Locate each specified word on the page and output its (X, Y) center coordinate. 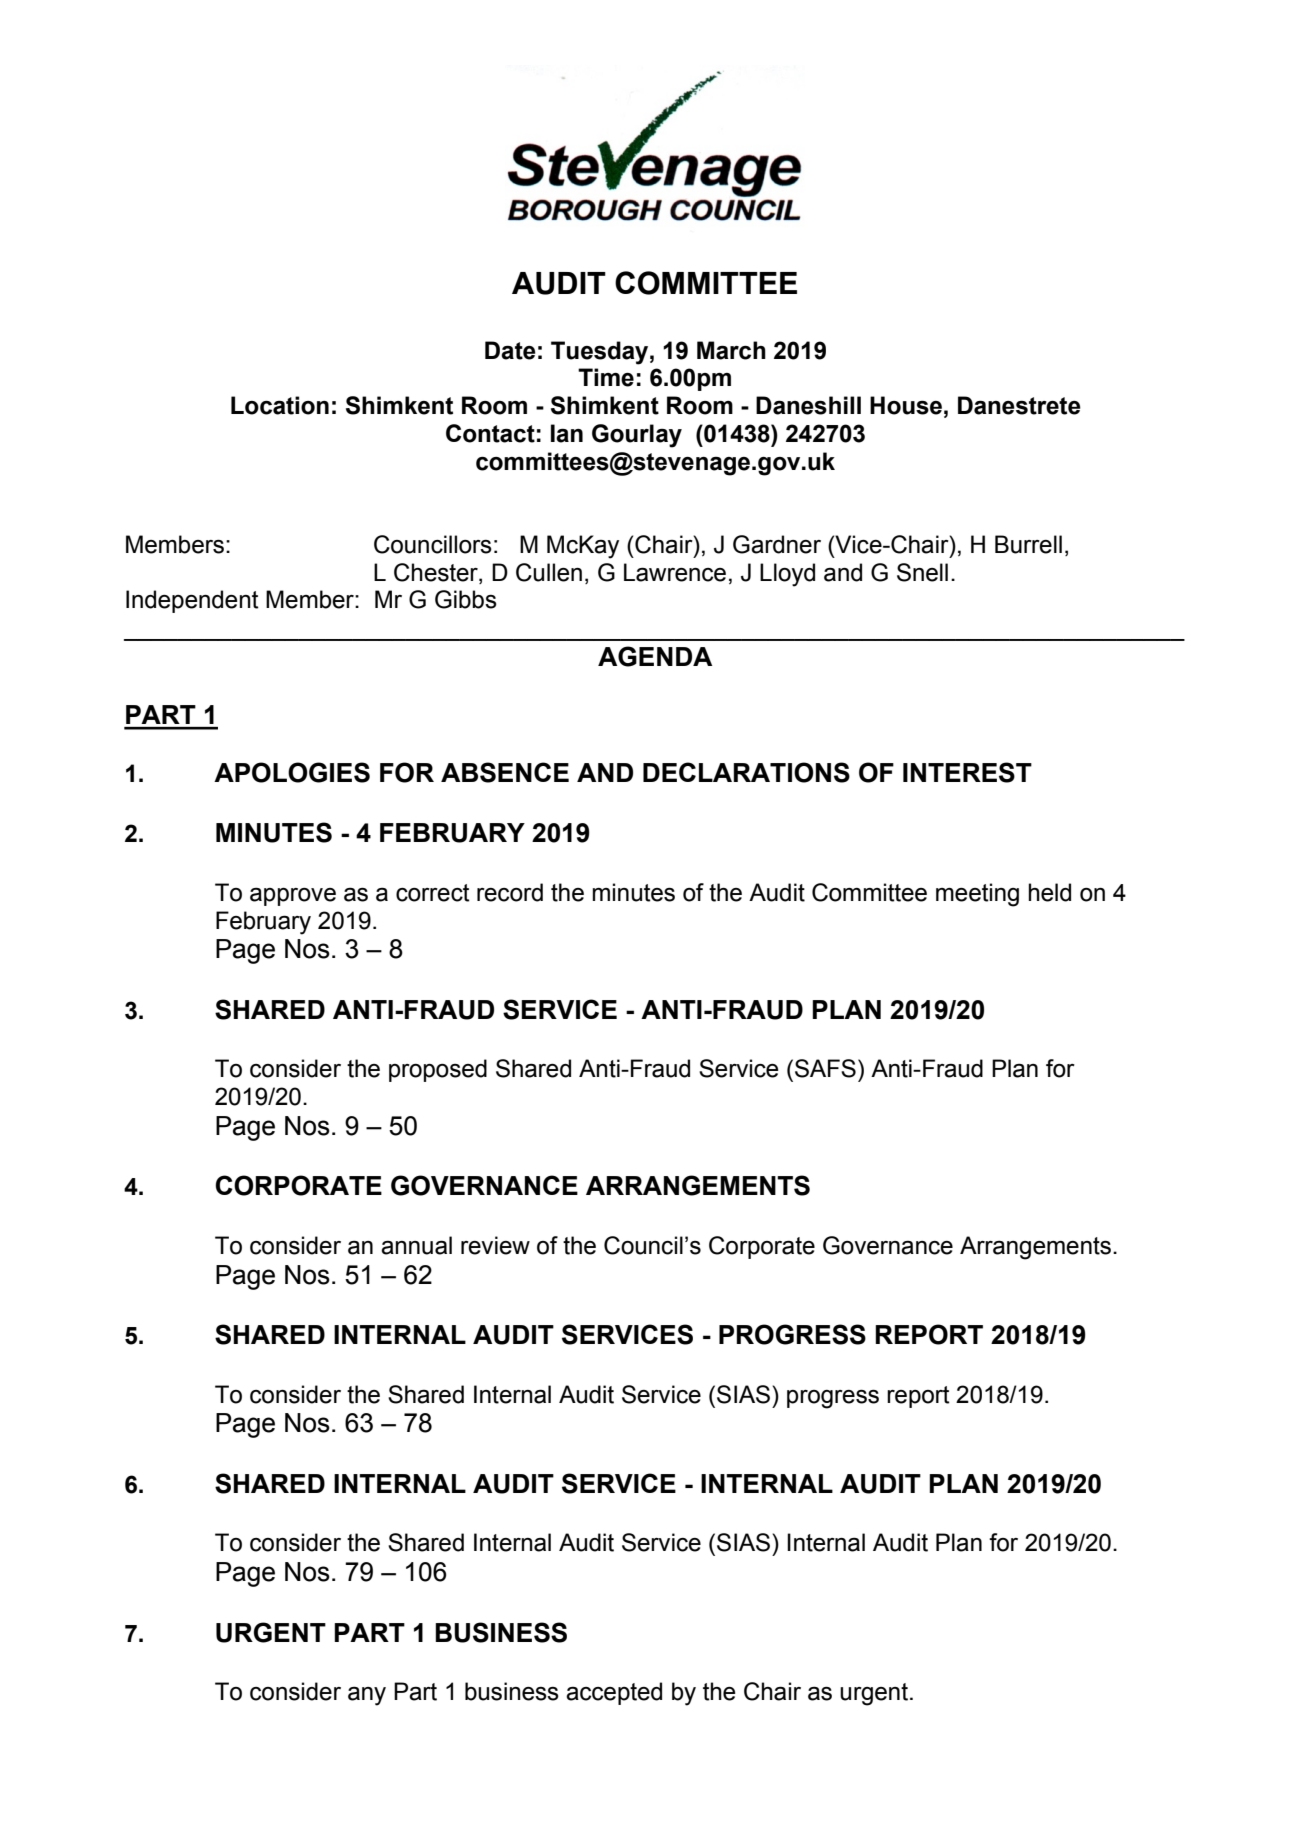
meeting (977, 895)
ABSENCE (505, 772)
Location (280, 405)
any (367, 1696)
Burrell (1028, 544)
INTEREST (967, 772)
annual (416, 1245)
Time (606, 377)
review (495, 1245)
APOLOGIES (292, 772)
